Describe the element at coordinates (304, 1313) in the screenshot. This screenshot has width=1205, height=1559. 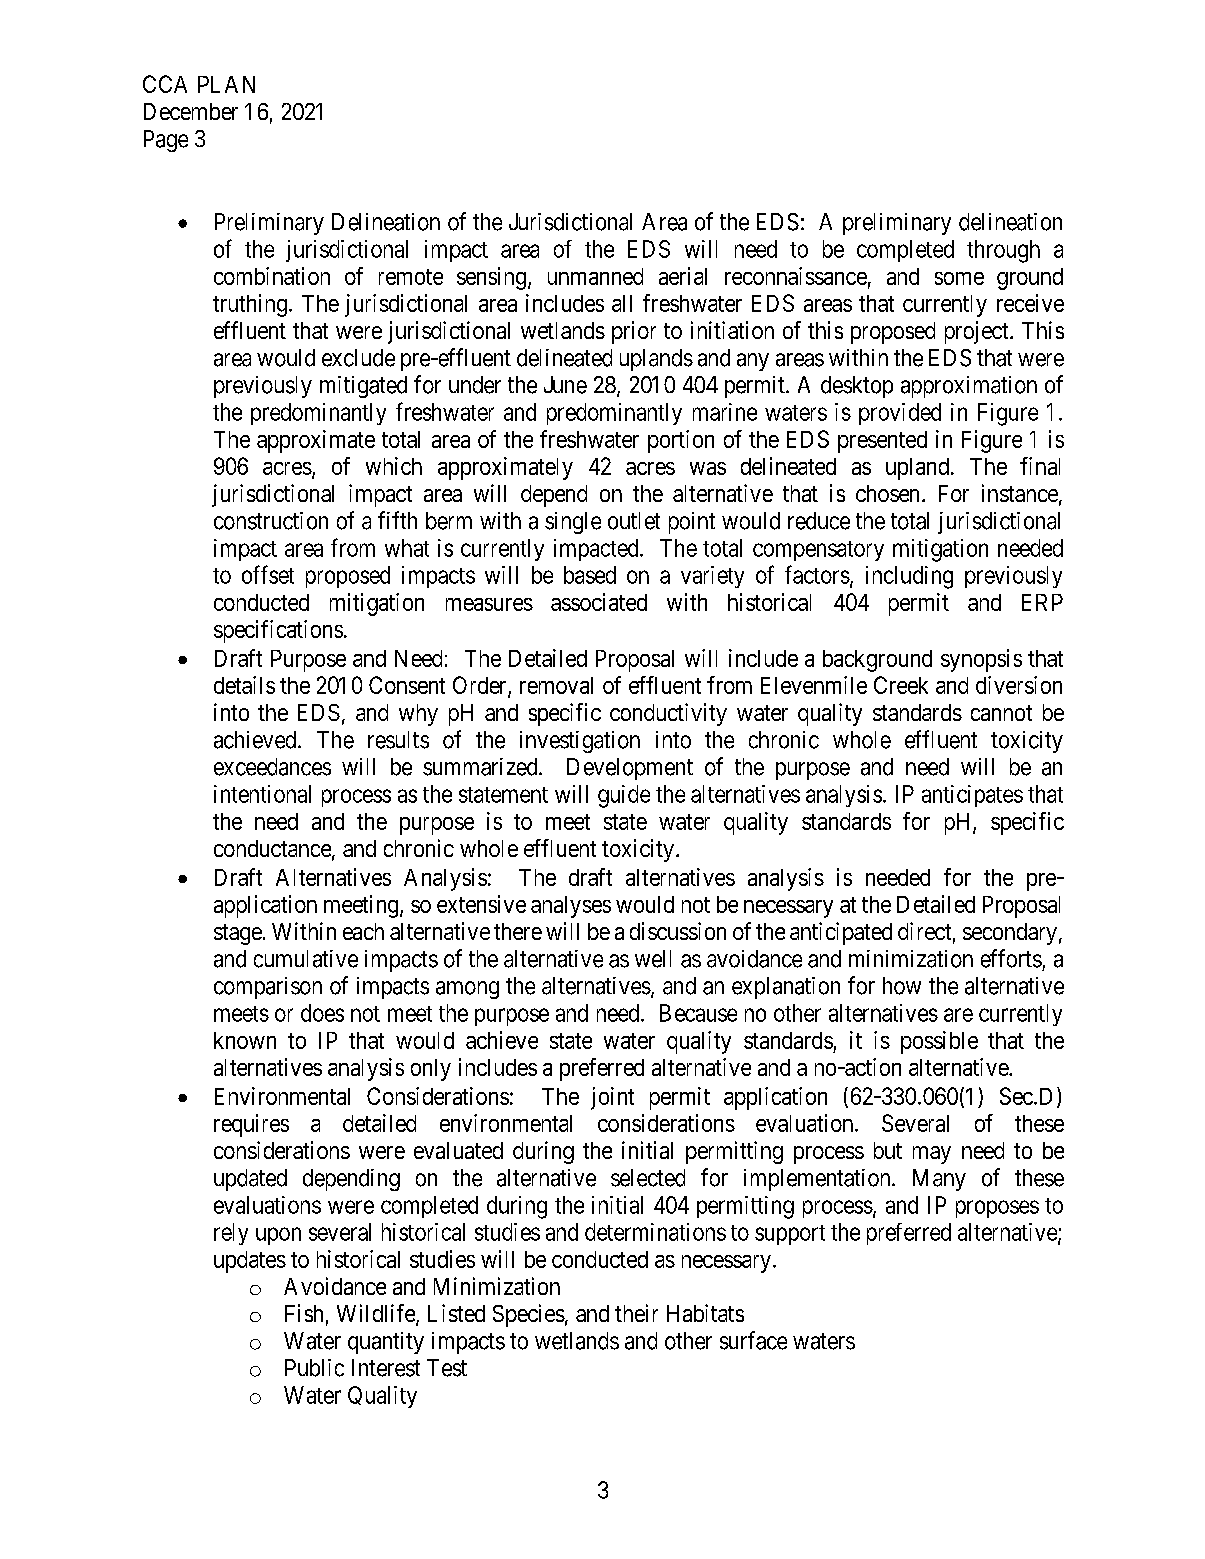
I see `Fish` at that location.
